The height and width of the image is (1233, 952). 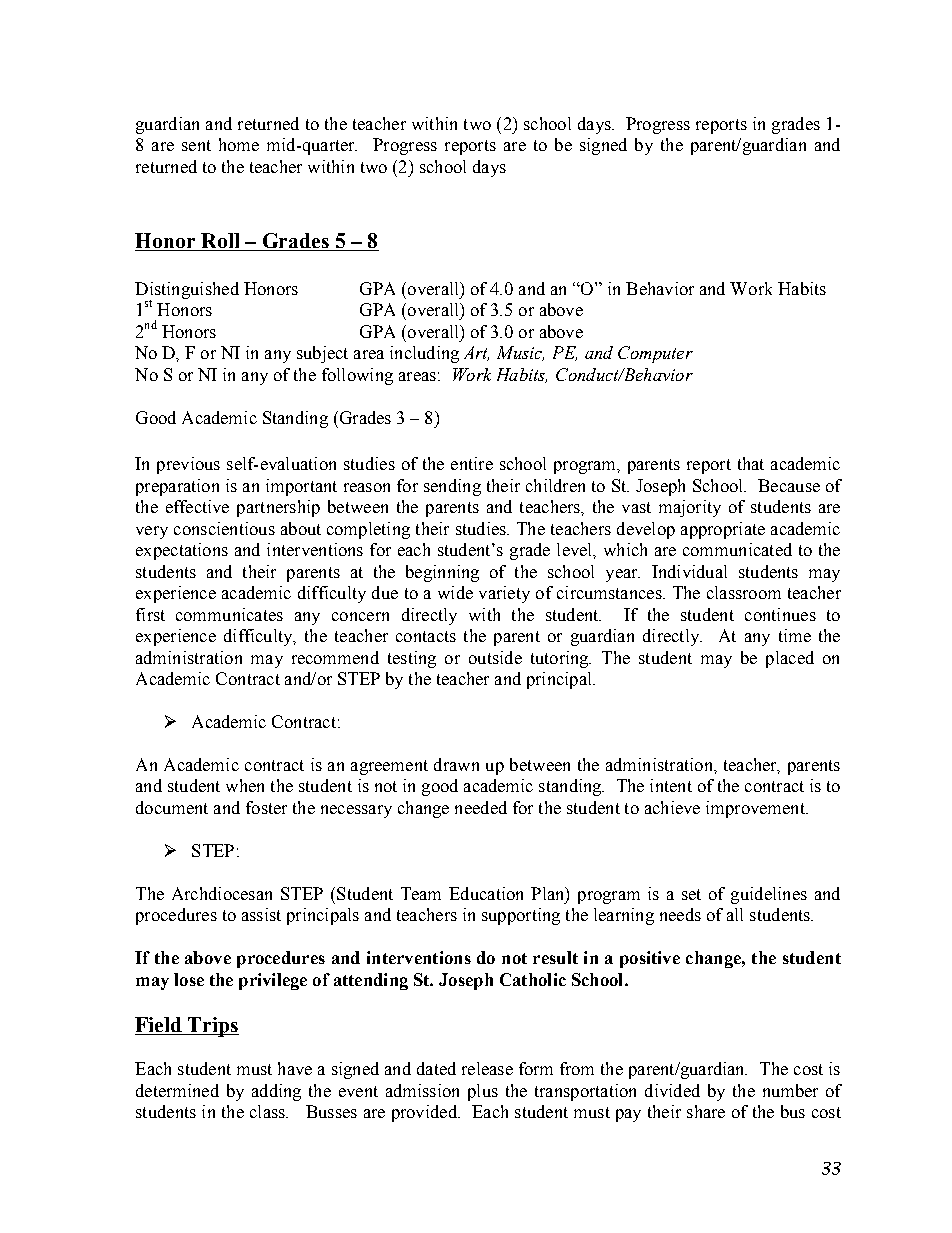 I want to click on share, so click(x=706, y=1111).
